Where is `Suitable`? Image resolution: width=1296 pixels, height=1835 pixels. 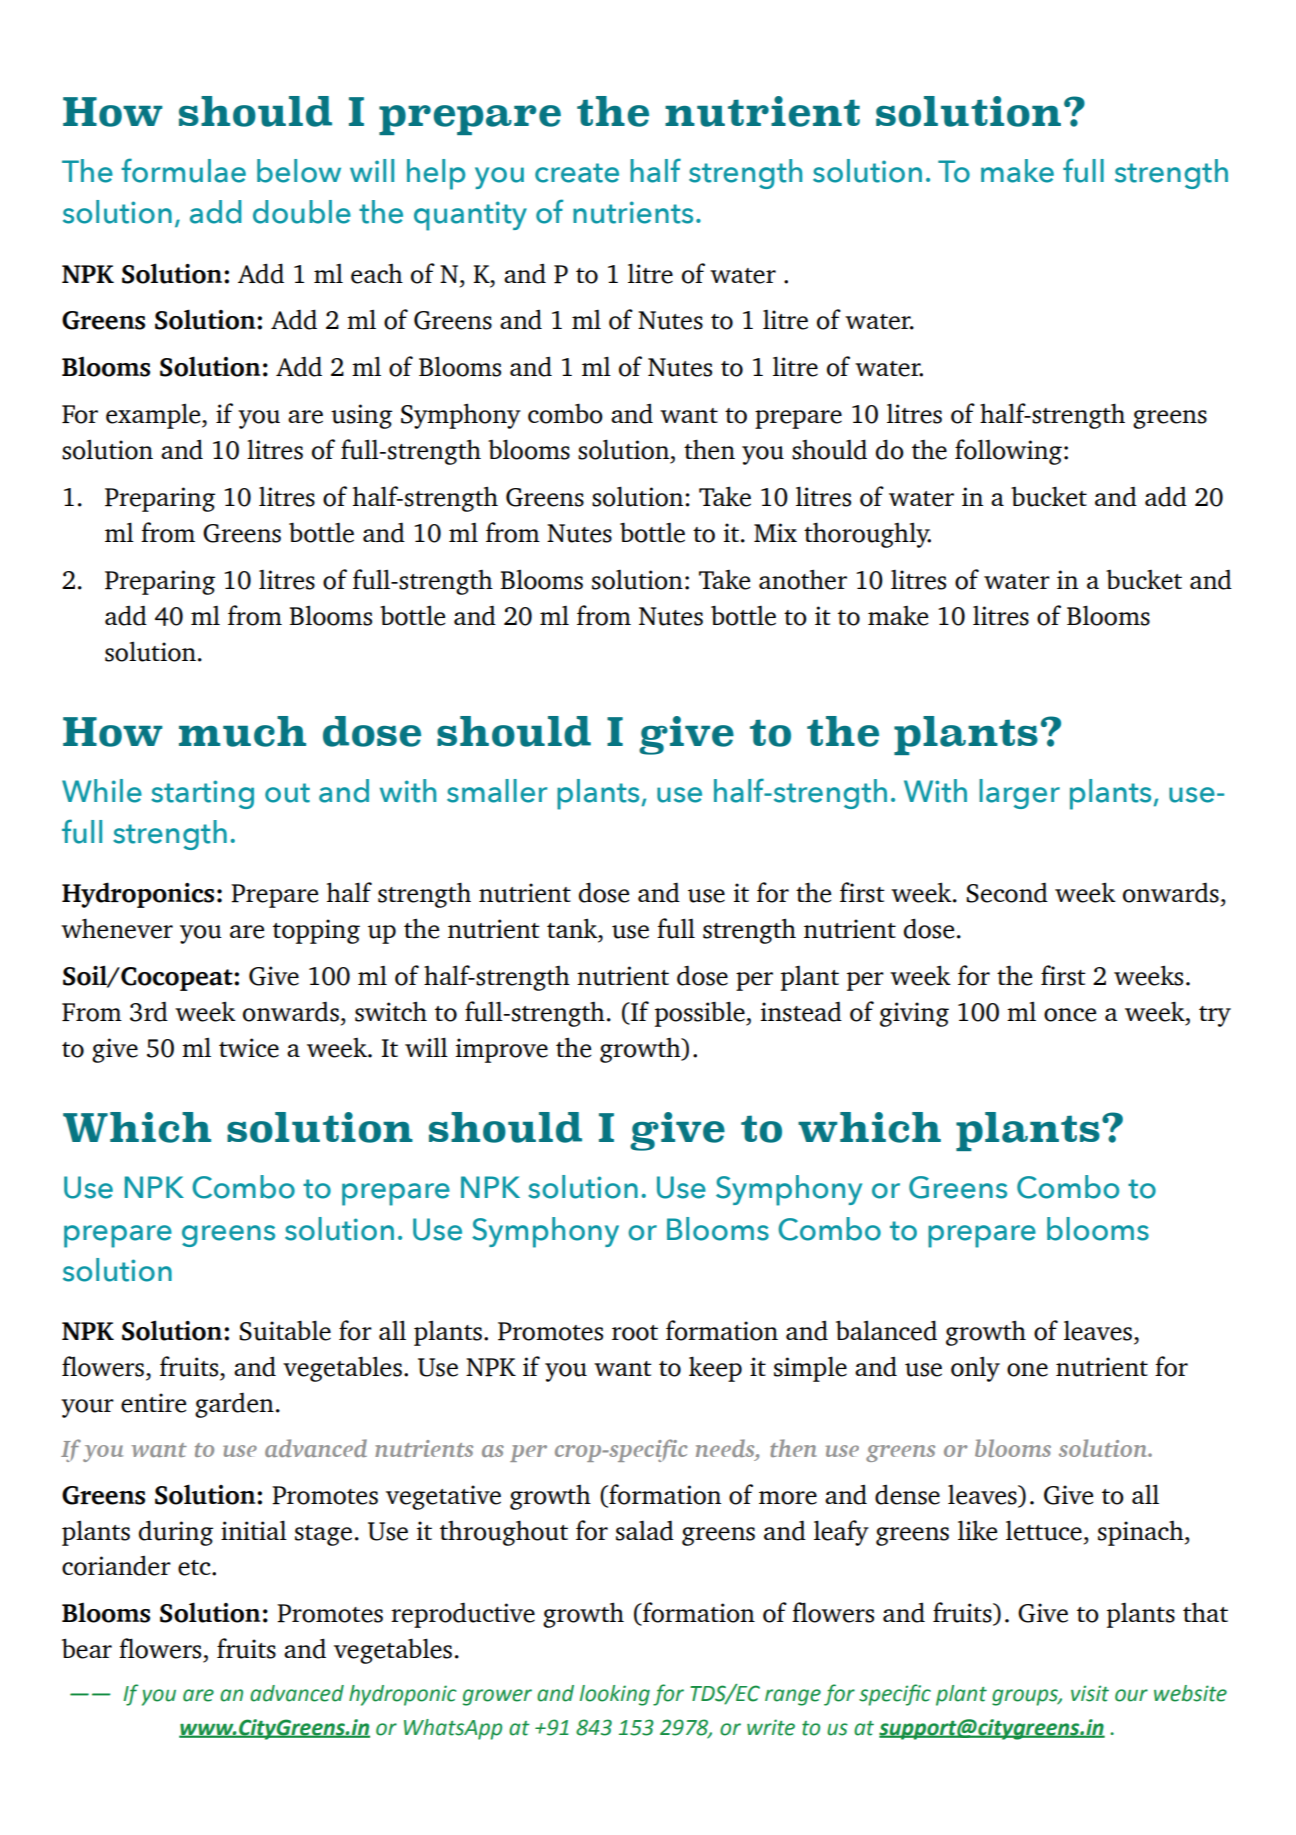
Suitable is located at coordinates (285, 1330).
